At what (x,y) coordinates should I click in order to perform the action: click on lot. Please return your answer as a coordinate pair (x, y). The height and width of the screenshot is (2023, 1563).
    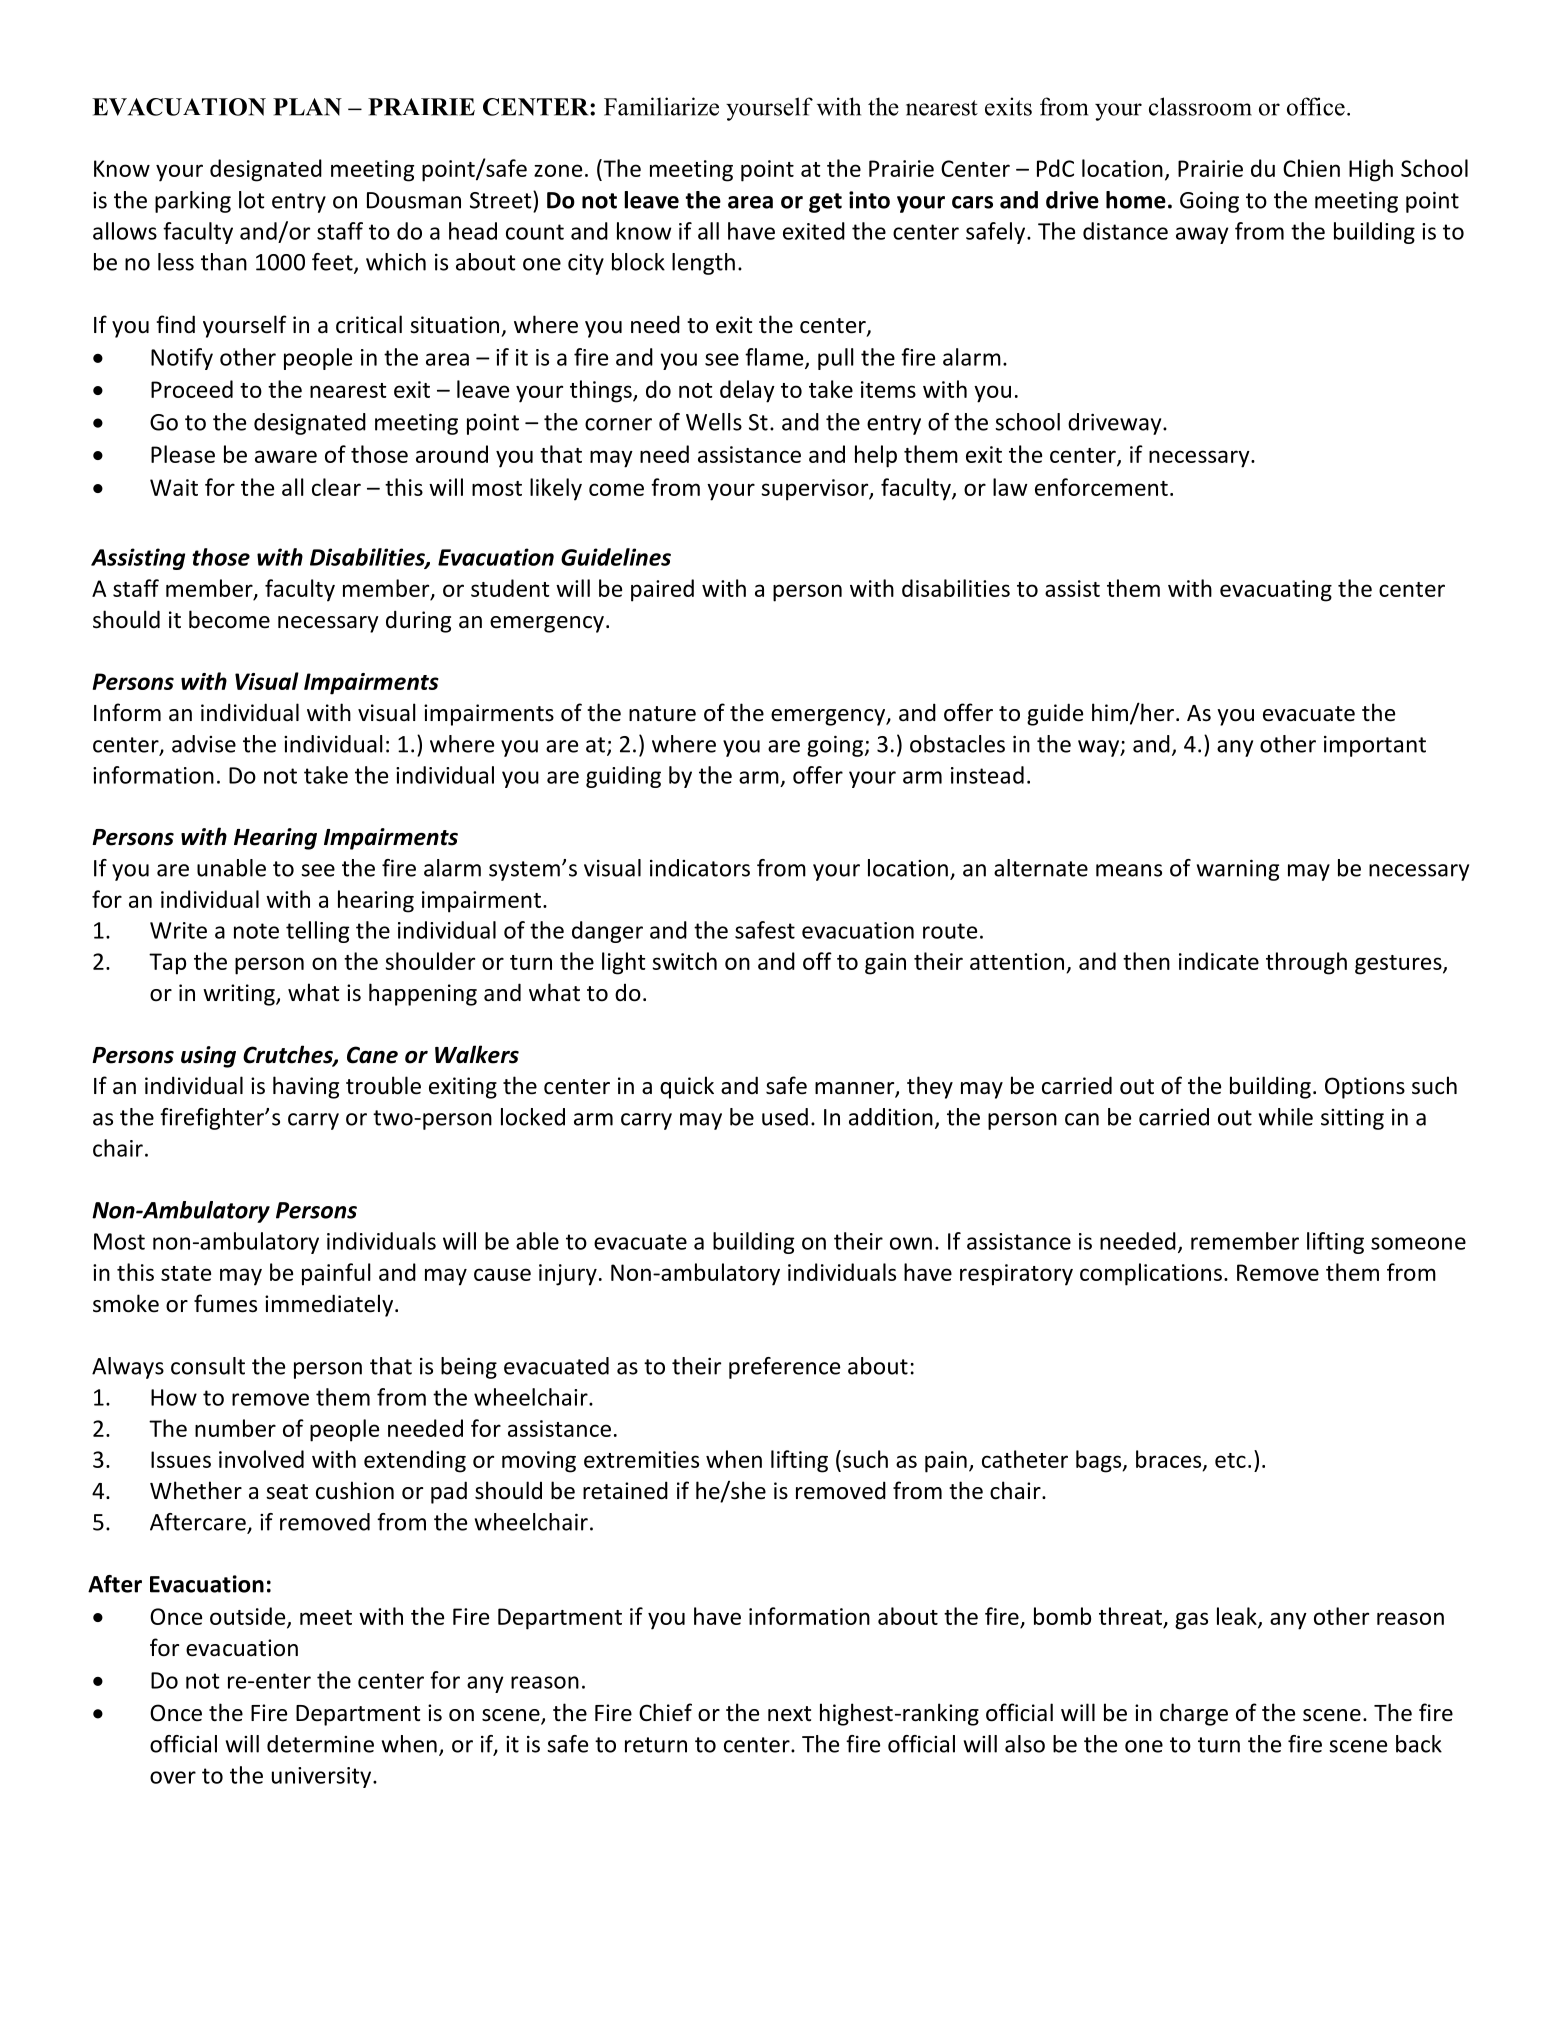
    Looking at the image, I should click on (251, 200).
